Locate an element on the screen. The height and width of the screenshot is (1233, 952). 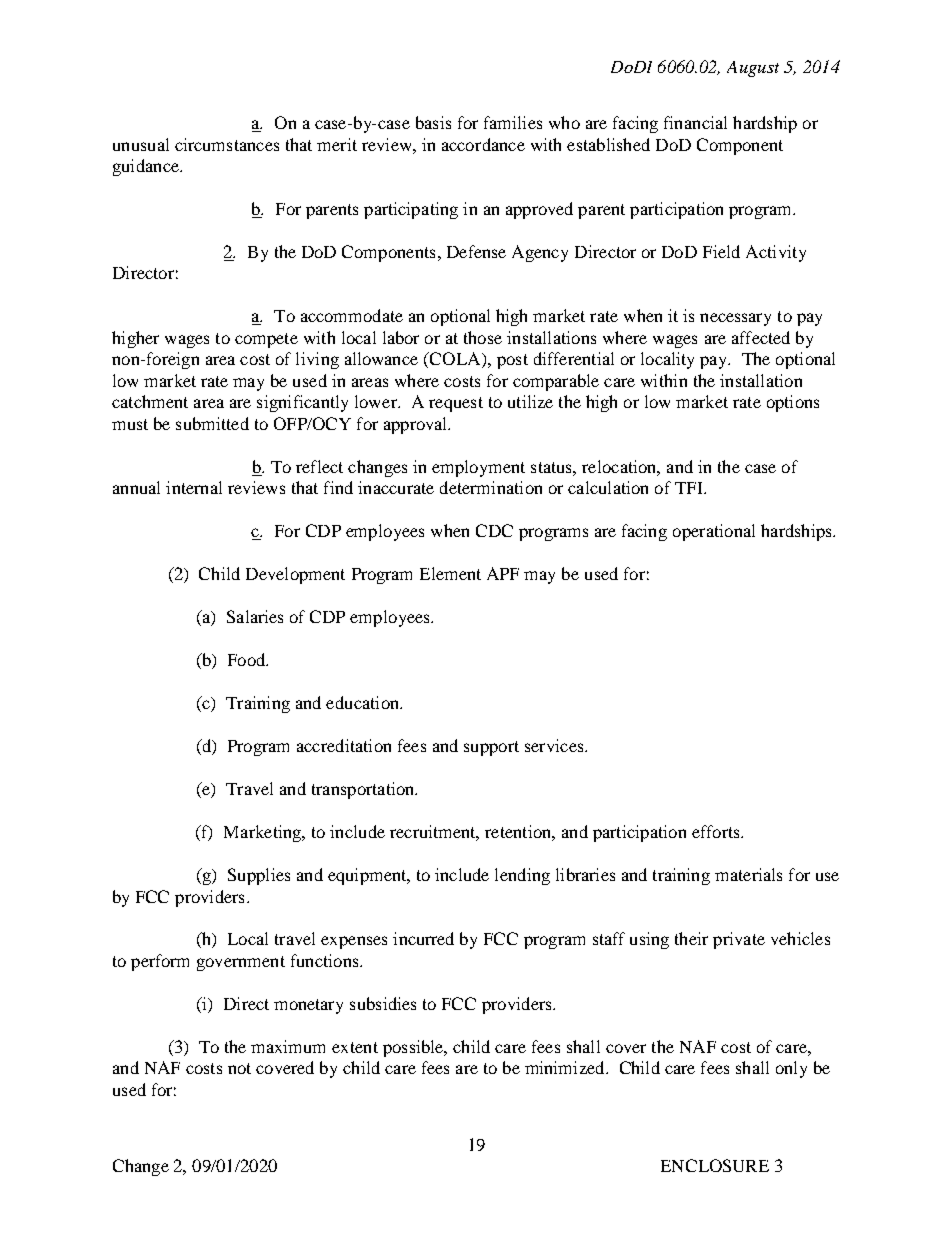
not is located at coordinates (239, 1068).
